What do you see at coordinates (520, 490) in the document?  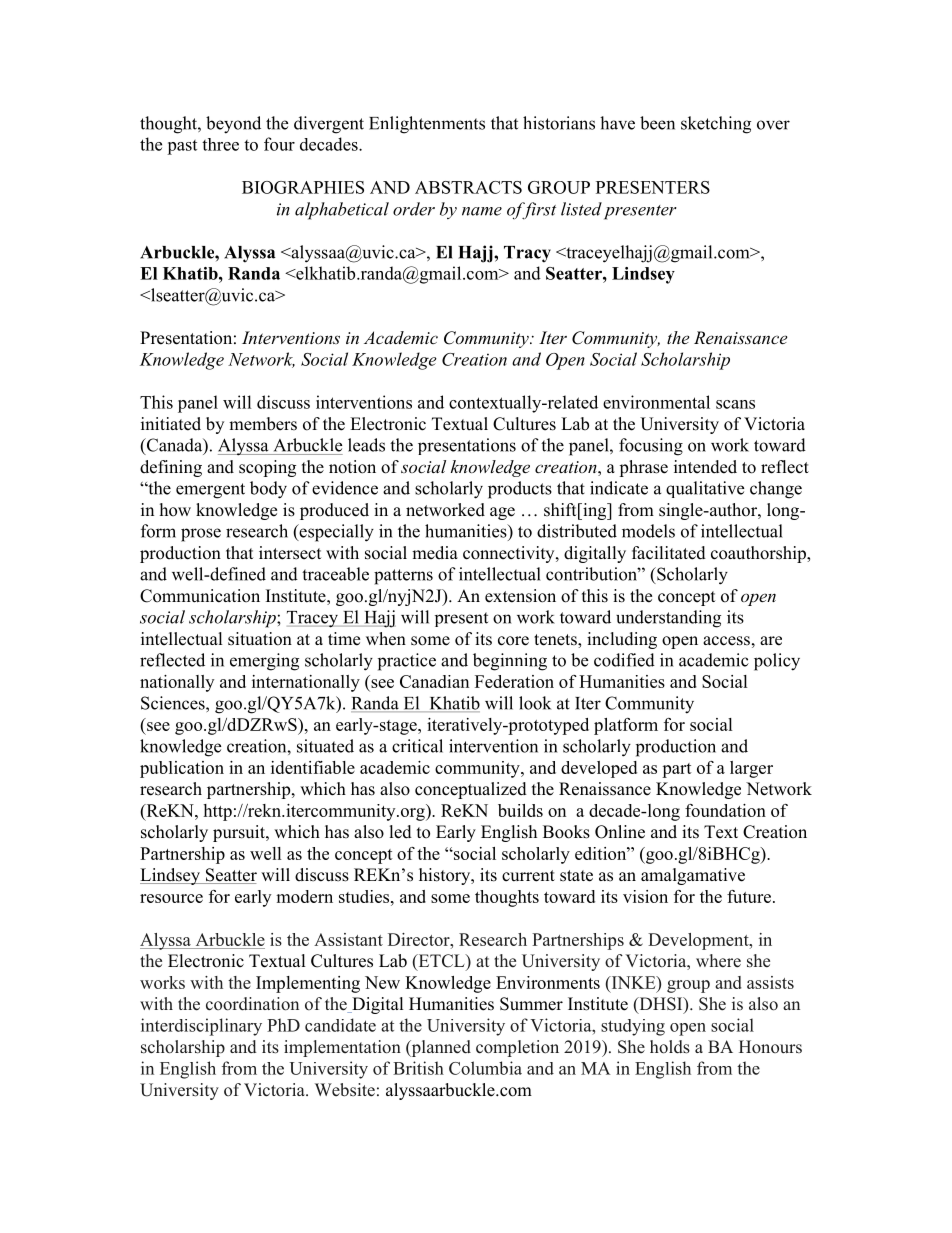 I see `products` at bounding box center [520, 490].
